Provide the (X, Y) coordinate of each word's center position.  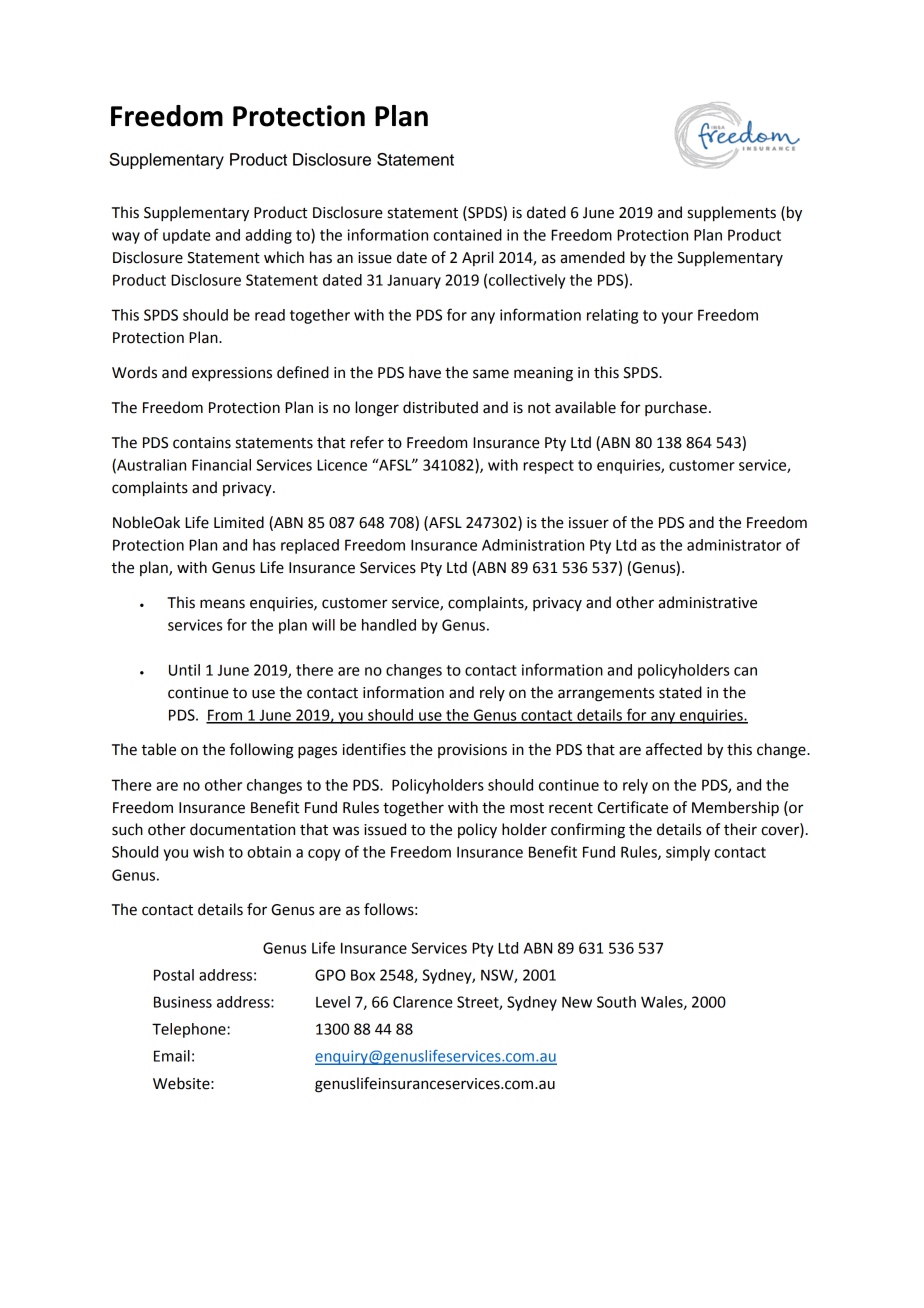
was (346, 831)
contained (467, 235)
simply (688, 853)
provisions (472, 751)
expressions (232, 374)
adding (268, 236)
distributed (440, 407)
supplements (732, 214)
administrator (734, 545)
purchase (676, 408)
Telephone (190, 1030)
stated (680, 692)
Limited (239, 522)
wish (208, 852)
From (225, 716)
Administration (533, 545)
